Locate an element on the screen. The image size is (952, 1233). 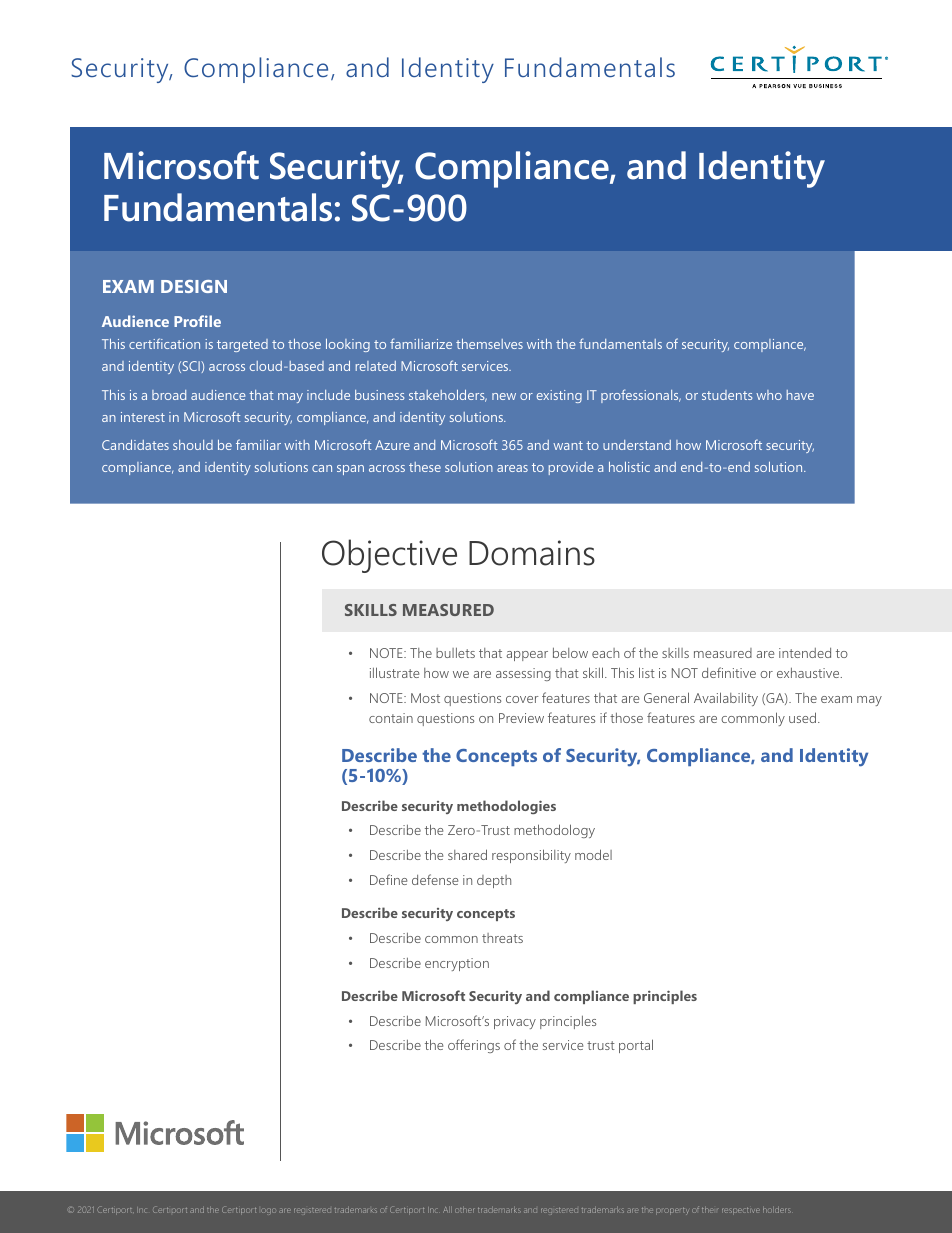
themselves is located at coordinates (489, 344).
